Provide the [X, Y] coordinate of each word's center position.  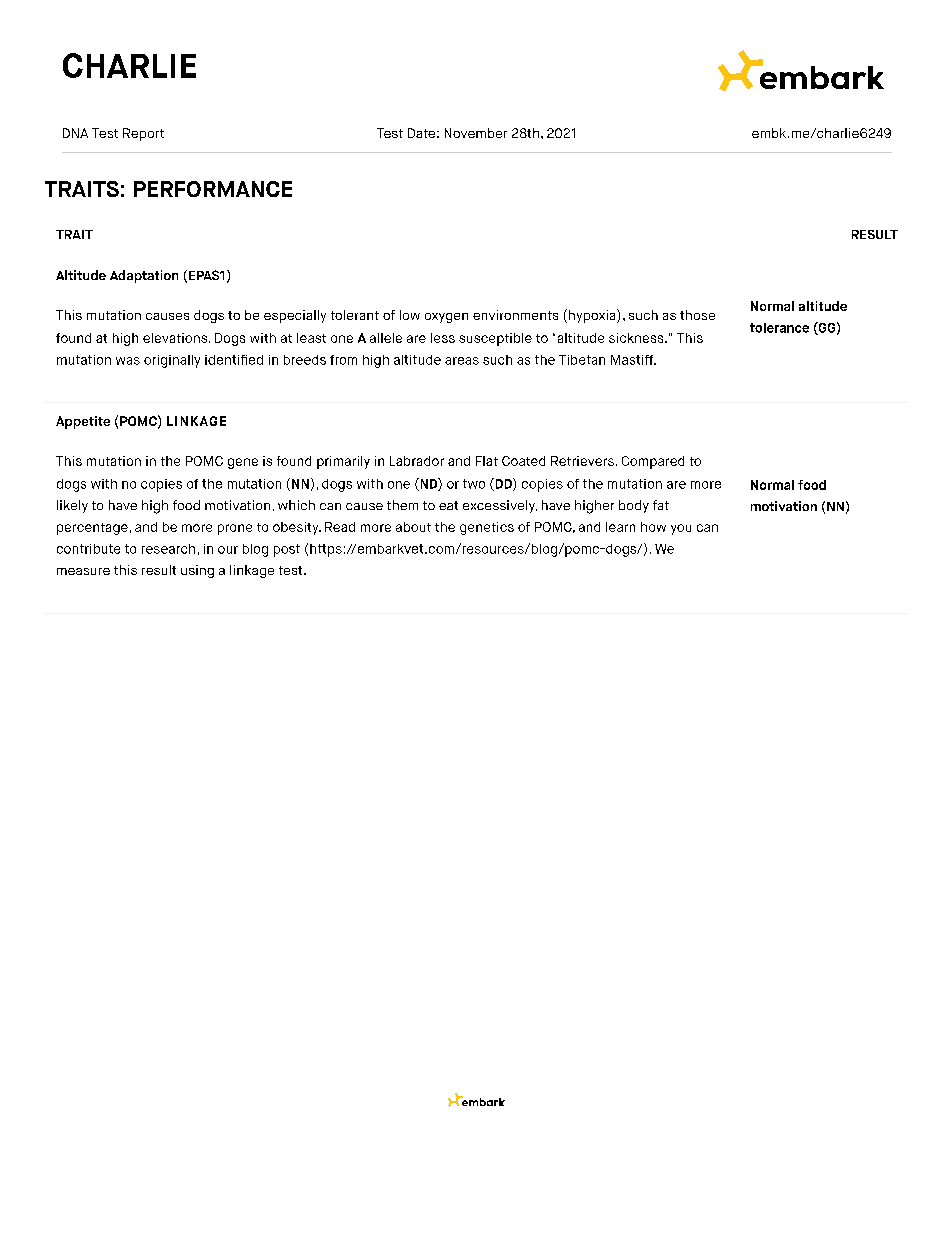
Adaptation [144, 276]
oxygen [446, 318]
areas [462, 361]
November [476, 133]
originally [172, 361]
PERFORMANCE [213, 189]
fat [661, 505]
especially [295, 316]
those [697, 315]
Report [143, 134]
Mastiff [633, 360]
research [168, 549]
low [410, 315]
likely [72, 506]
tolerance [779, 328]
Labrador [417, 461]
